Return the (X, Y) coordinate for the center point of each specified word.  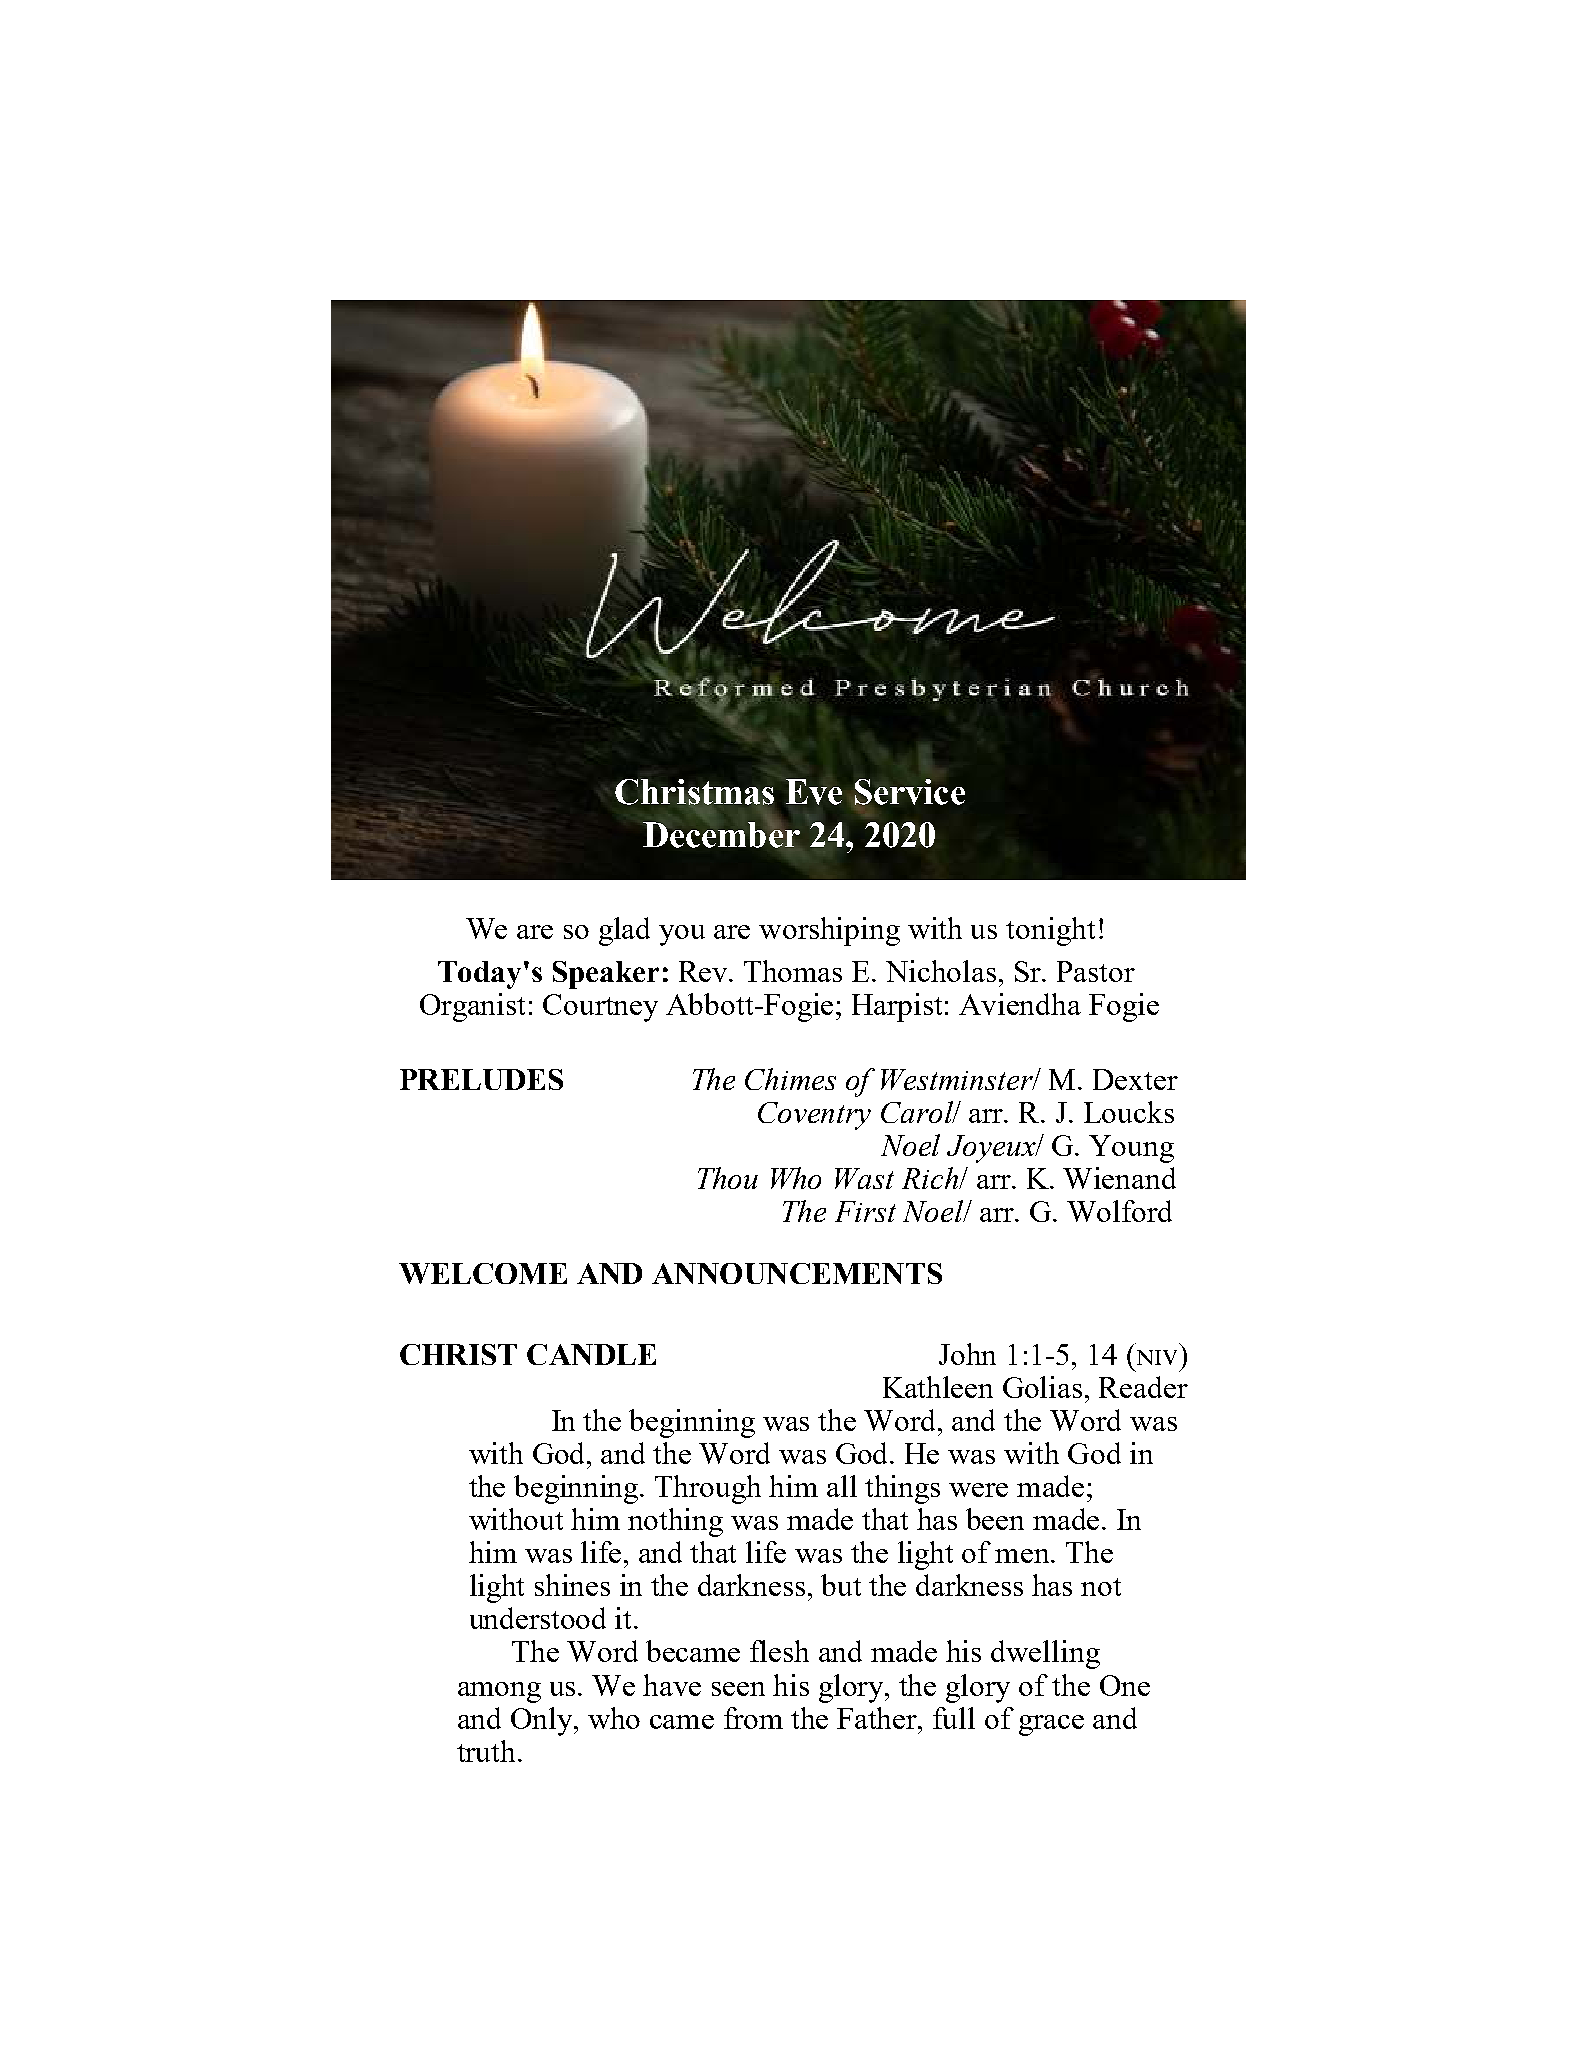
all (842, 1486)
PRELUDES (481, 1079)
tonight (1050, 931)
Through (708, 1489)
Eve (814, 792)
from (753, 1718)
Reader (1143, 1387)
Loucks (1129, 1112)
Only (543, 1721)
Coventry (814, 1116)
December (721, 835)
